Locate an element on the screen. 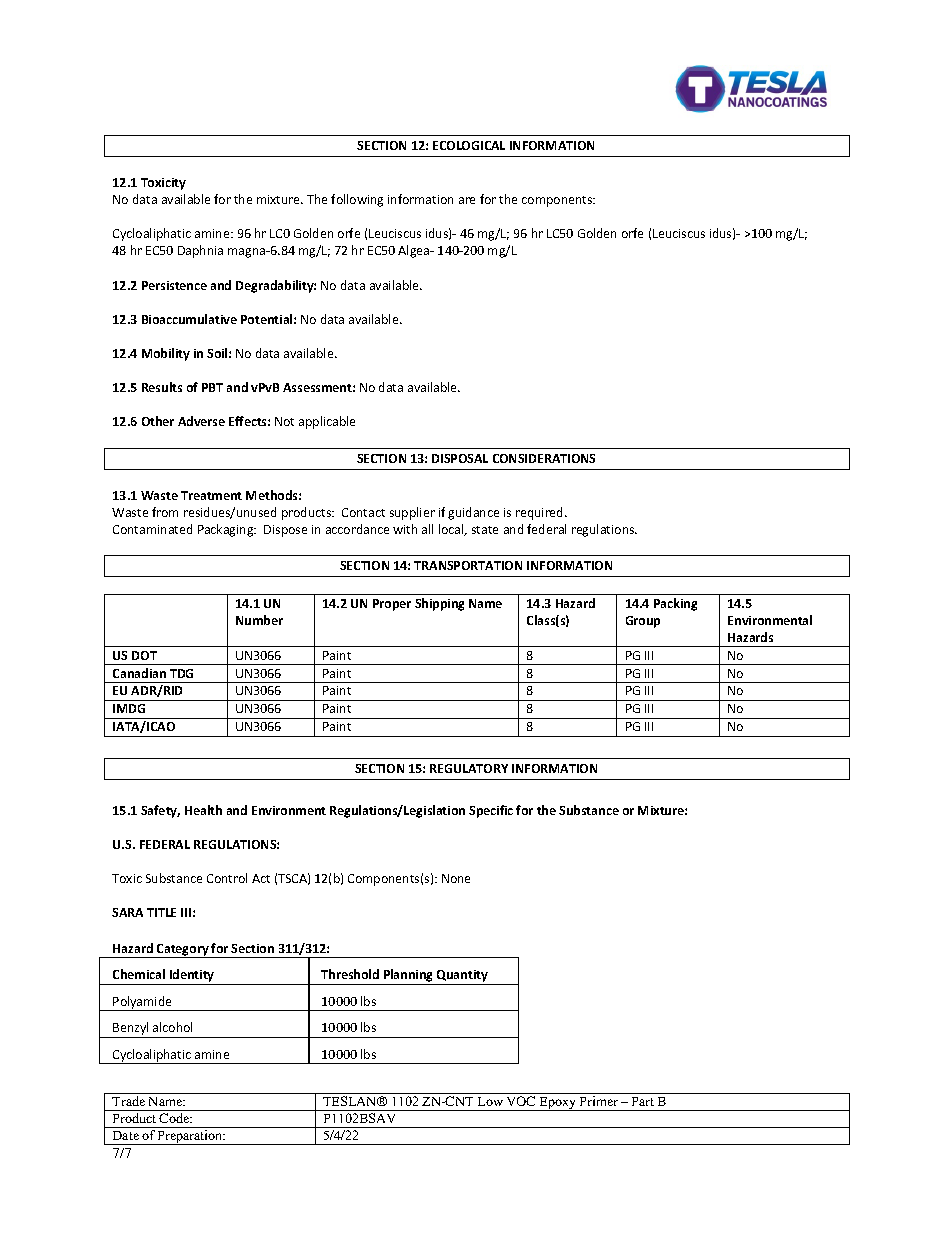 The width and height of the screenshot is (952, 1233). Proper is located at coordinates (392, 605).
